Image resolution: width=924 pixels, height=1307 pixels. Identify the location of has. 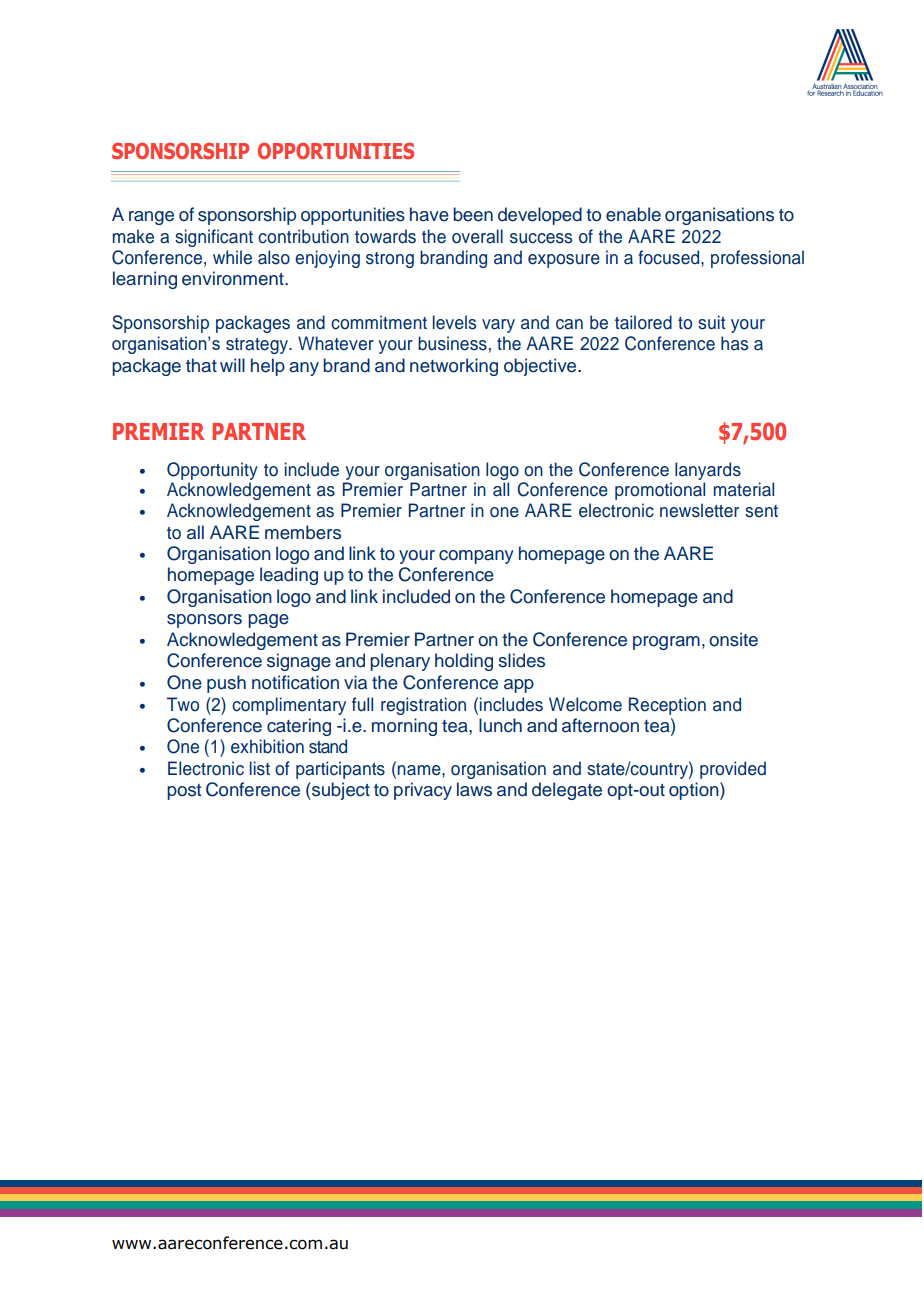
(734, 343).
